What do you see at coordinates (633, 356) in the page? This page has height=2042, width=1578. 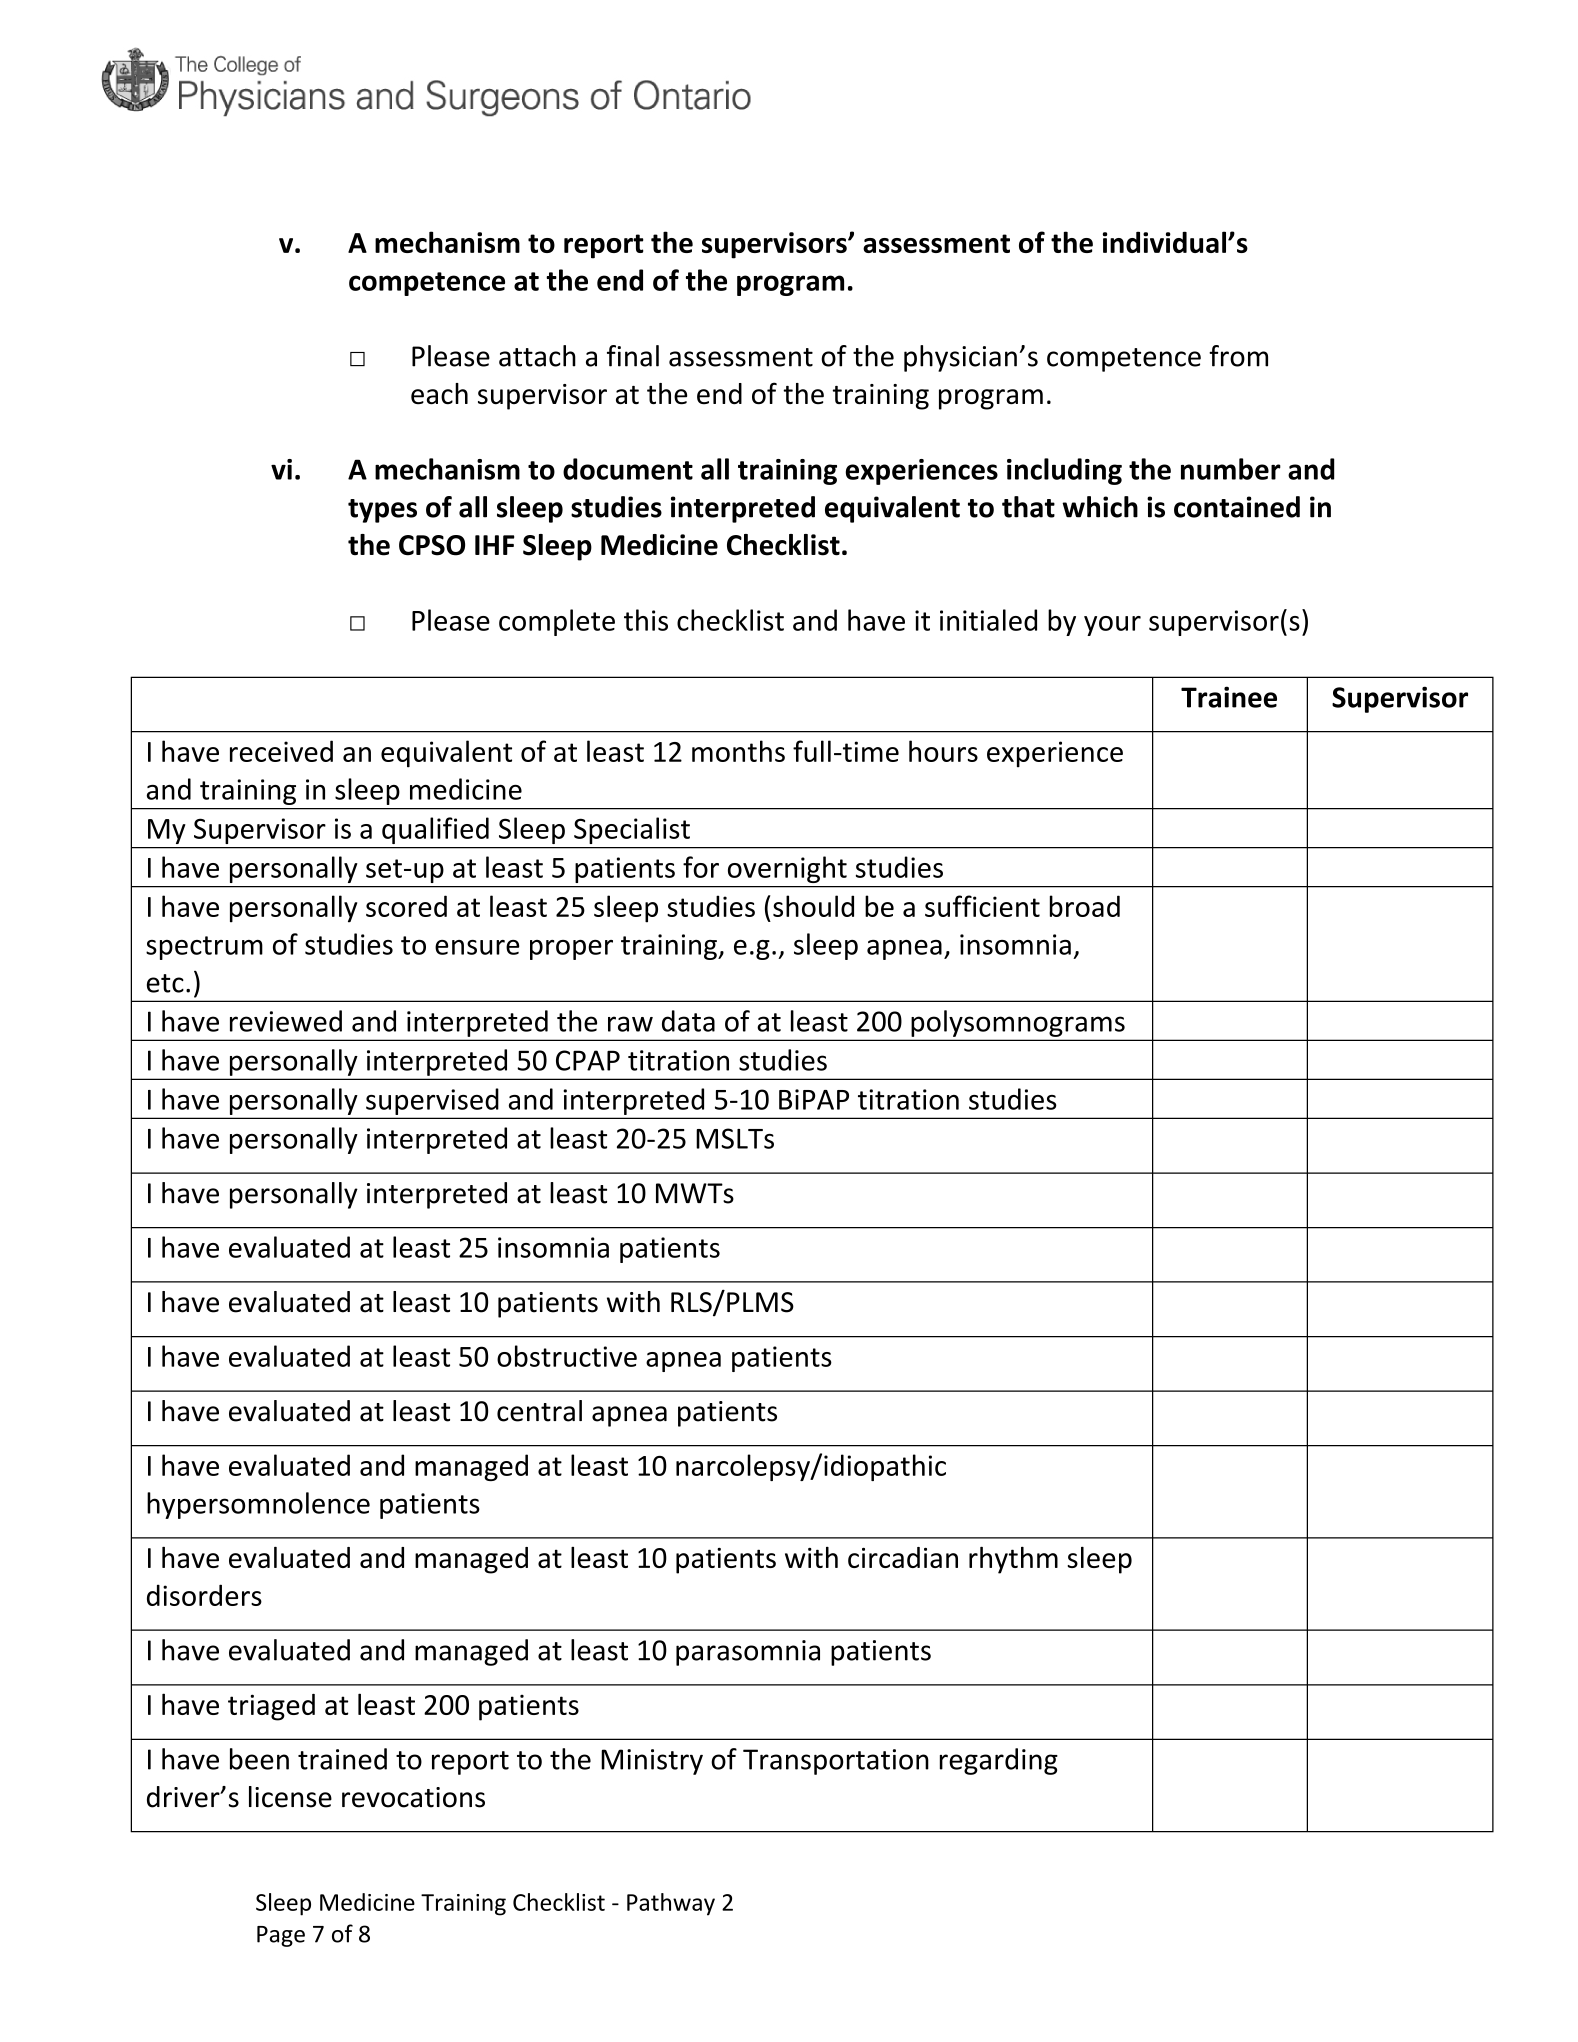 I see `final` at bounding box center [633, 356].
